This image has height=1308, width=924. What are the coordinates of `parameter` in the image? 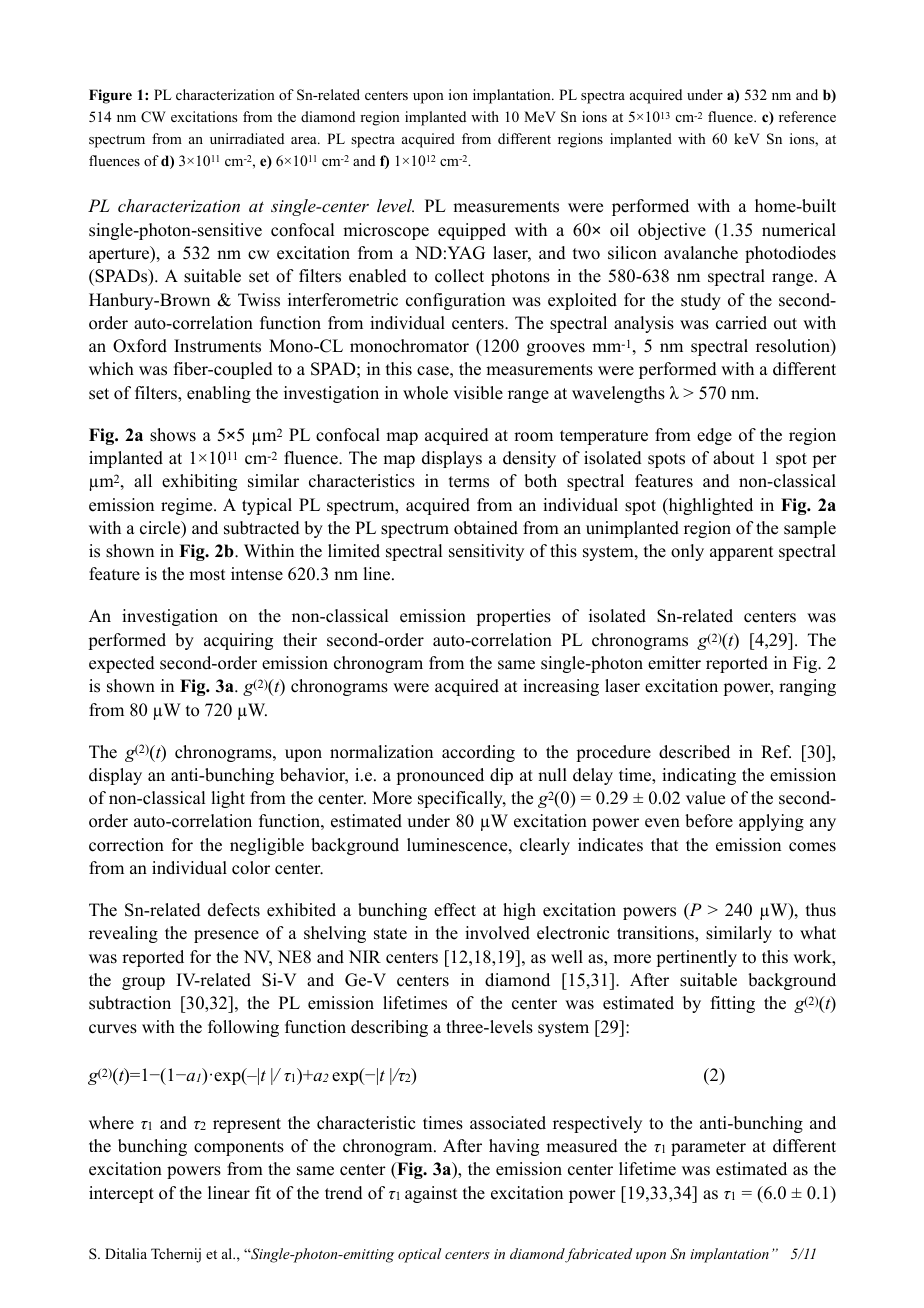 It's located at (708, 1148).
